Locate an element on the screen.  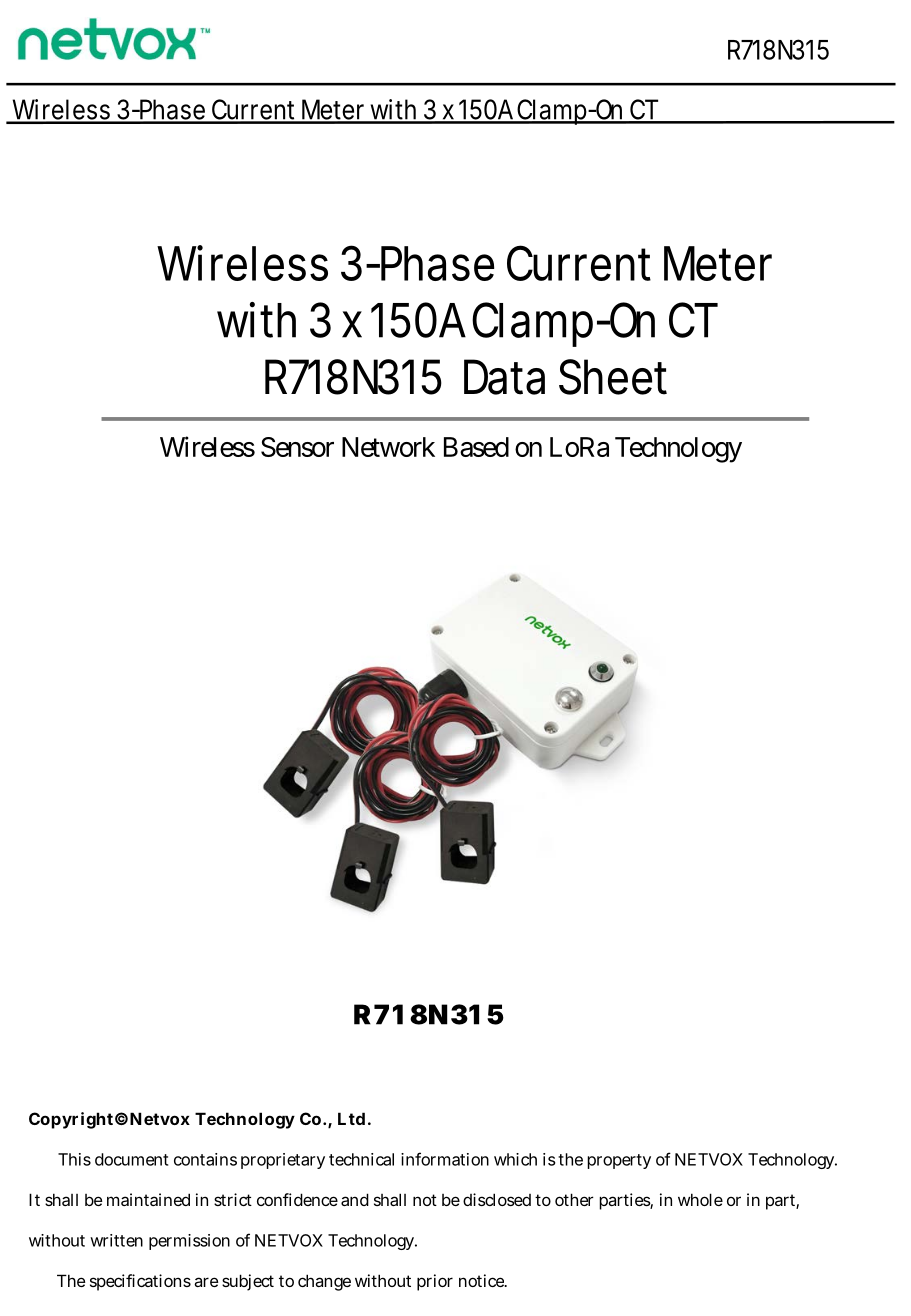
specifications is located at coordinates (140, 1282).
